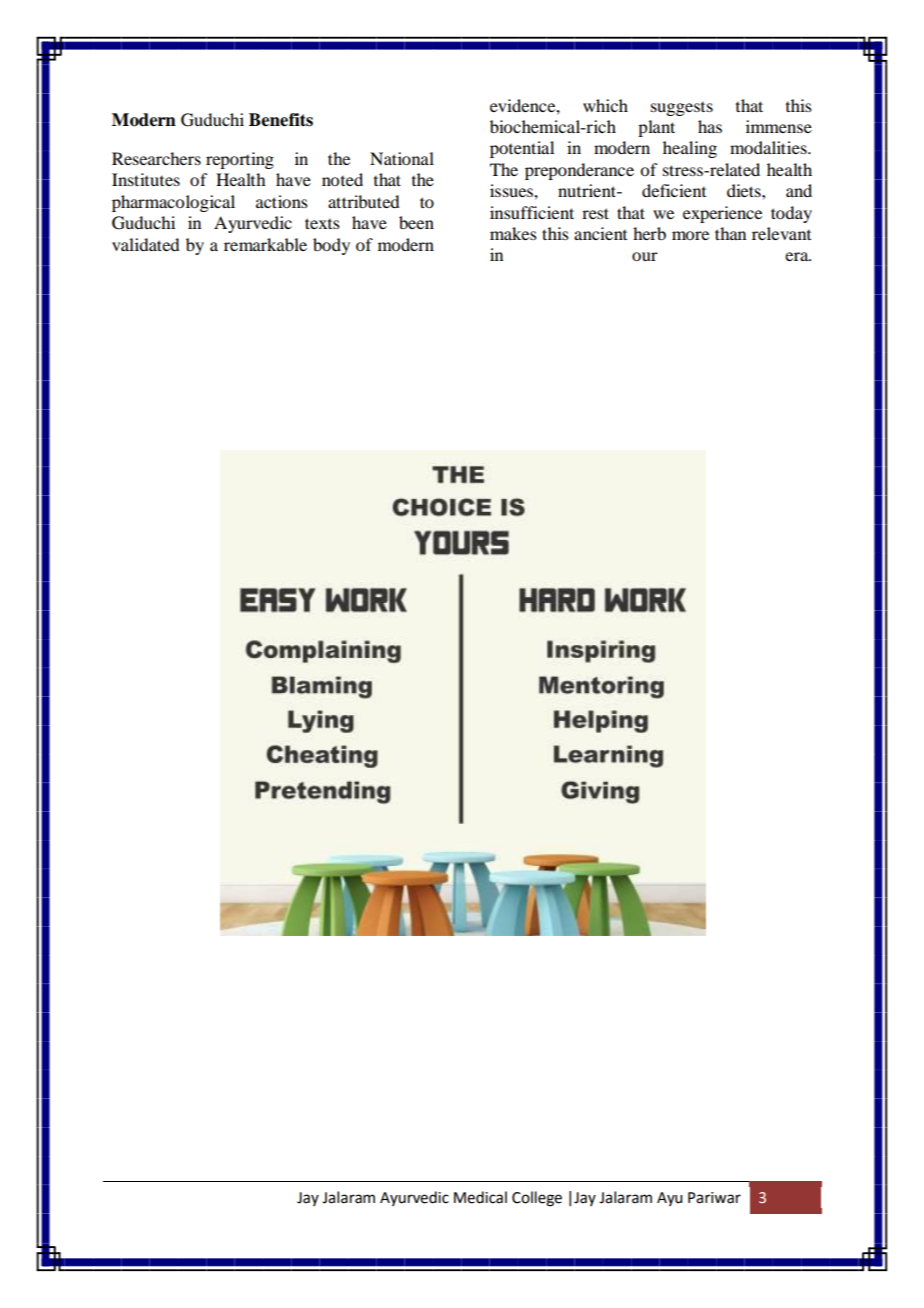 The width and height of the screenshot is (924, 1308). I want to click on reporting, so click(240, 160).
